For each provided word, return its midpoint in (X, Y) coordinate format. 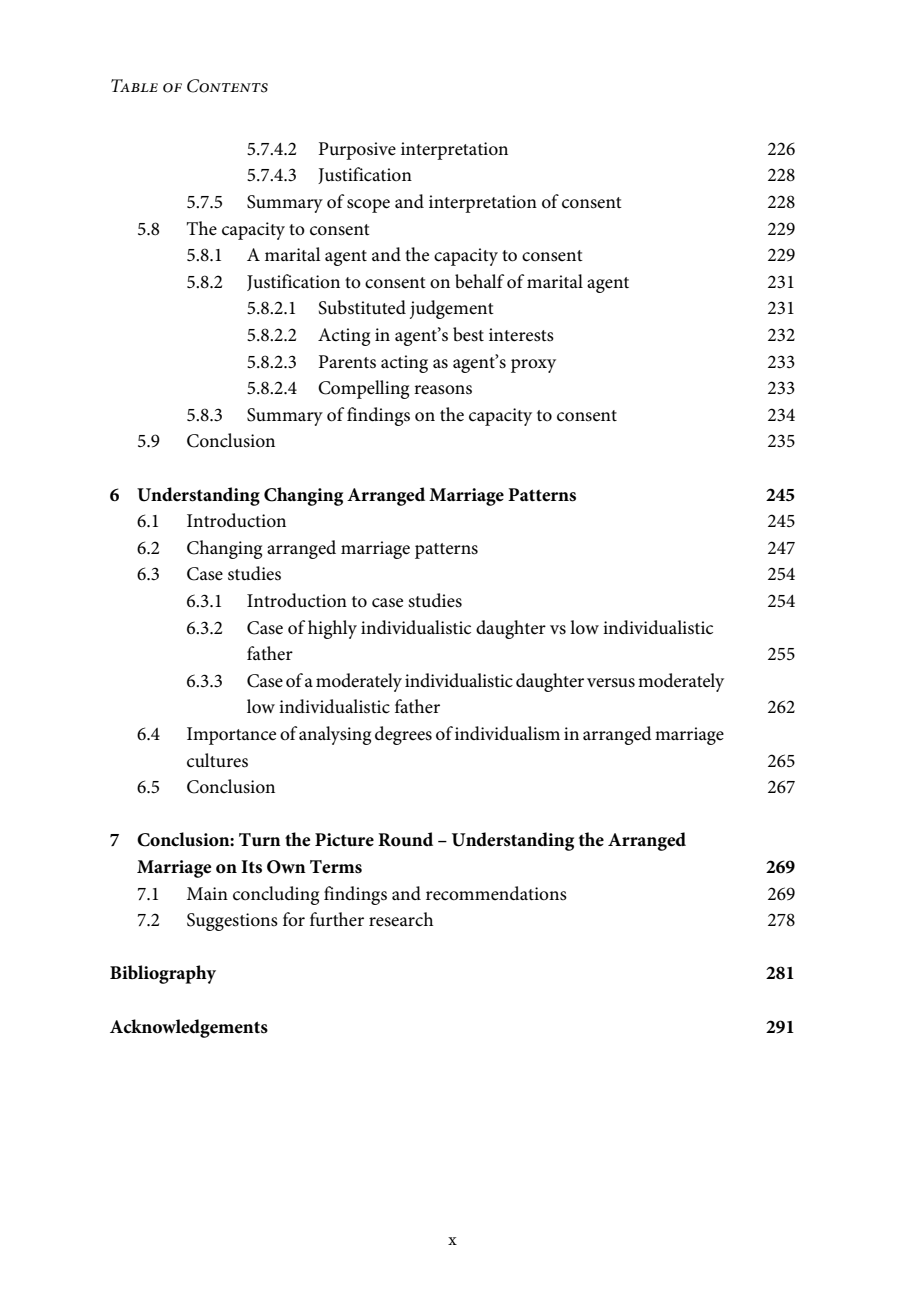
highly (332, 629)
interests (521, 335)
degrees (403, 735)
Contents (227, 86)
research (401, 919)
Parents (347, 362)
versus (611, 683)
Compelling (363, 389)
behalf (479, 281)
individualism (507, 733)
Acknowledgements (189, 1028)
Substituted (362, 307)
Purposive (357, 151)
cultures (217, 760)
